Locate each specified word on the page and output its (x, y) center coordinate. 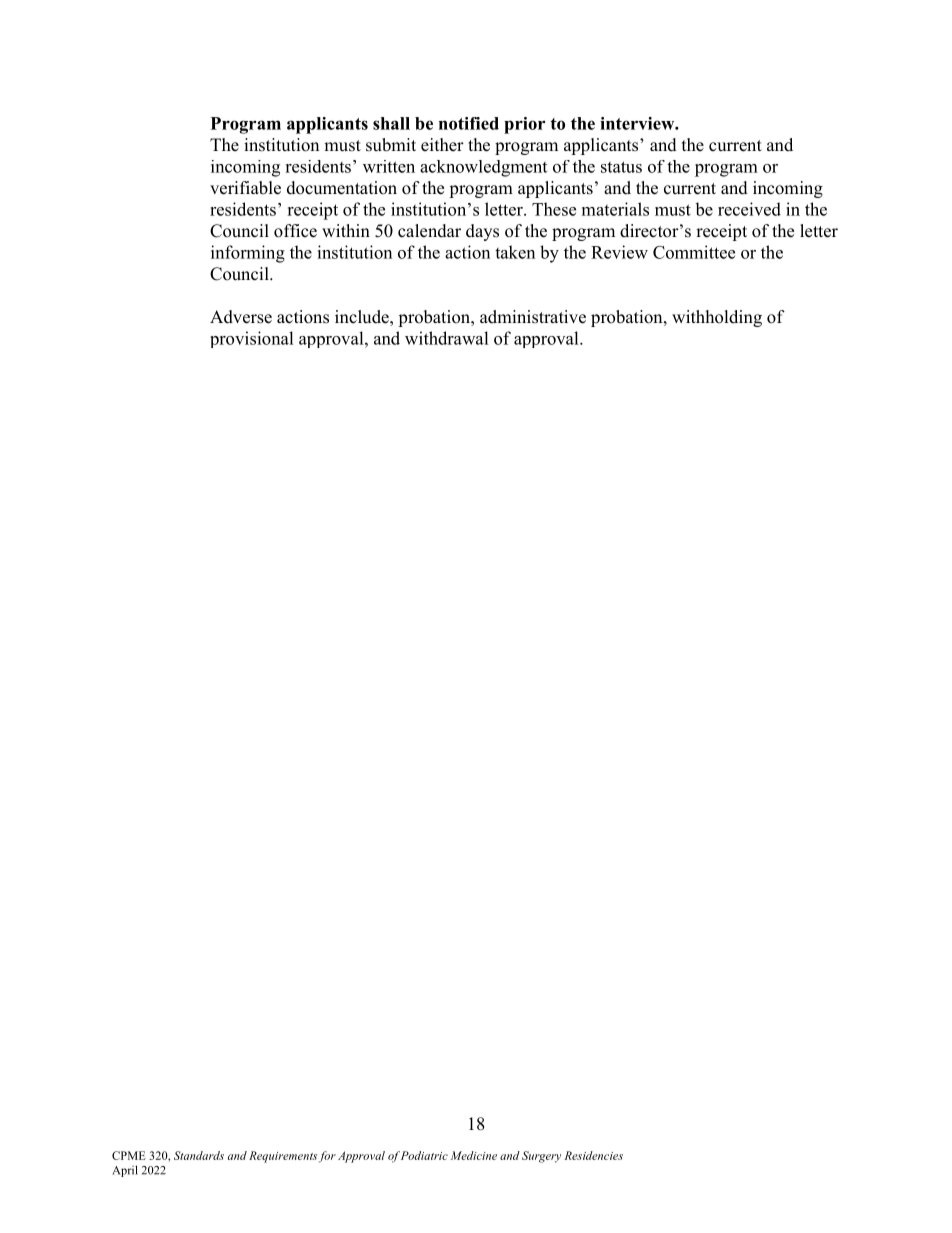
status (621, 167)
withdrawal (447, 338)
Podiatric (424, 1155)
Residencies (593, 1155)
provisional (252, 339)
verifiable (245, 188)
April (125, 1171)
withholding (717, 318)
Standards (199, 1155)
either (442, 145)
